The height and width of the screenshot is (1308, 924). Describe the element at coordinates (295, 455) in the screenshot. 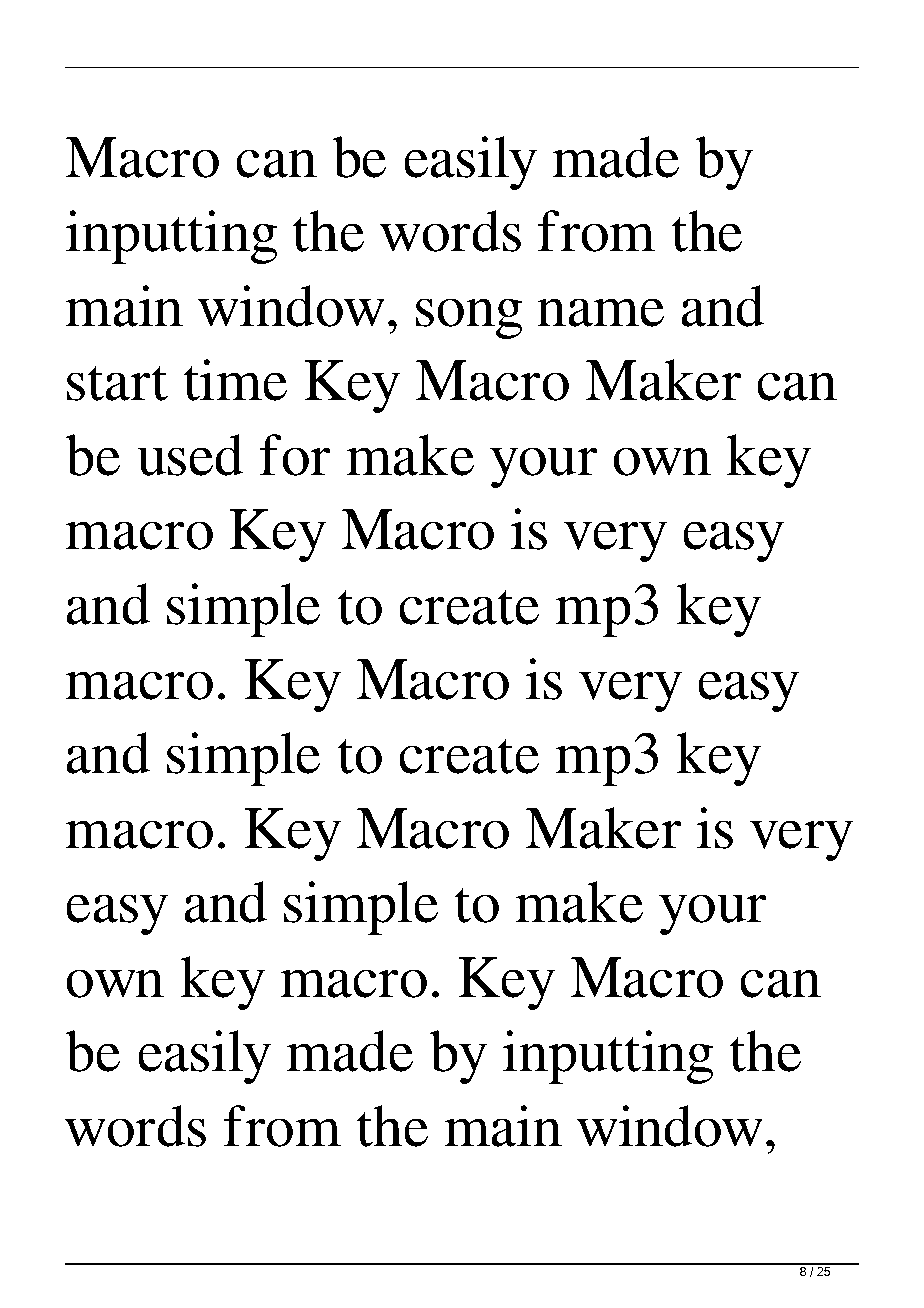

I see `for` at that location.
